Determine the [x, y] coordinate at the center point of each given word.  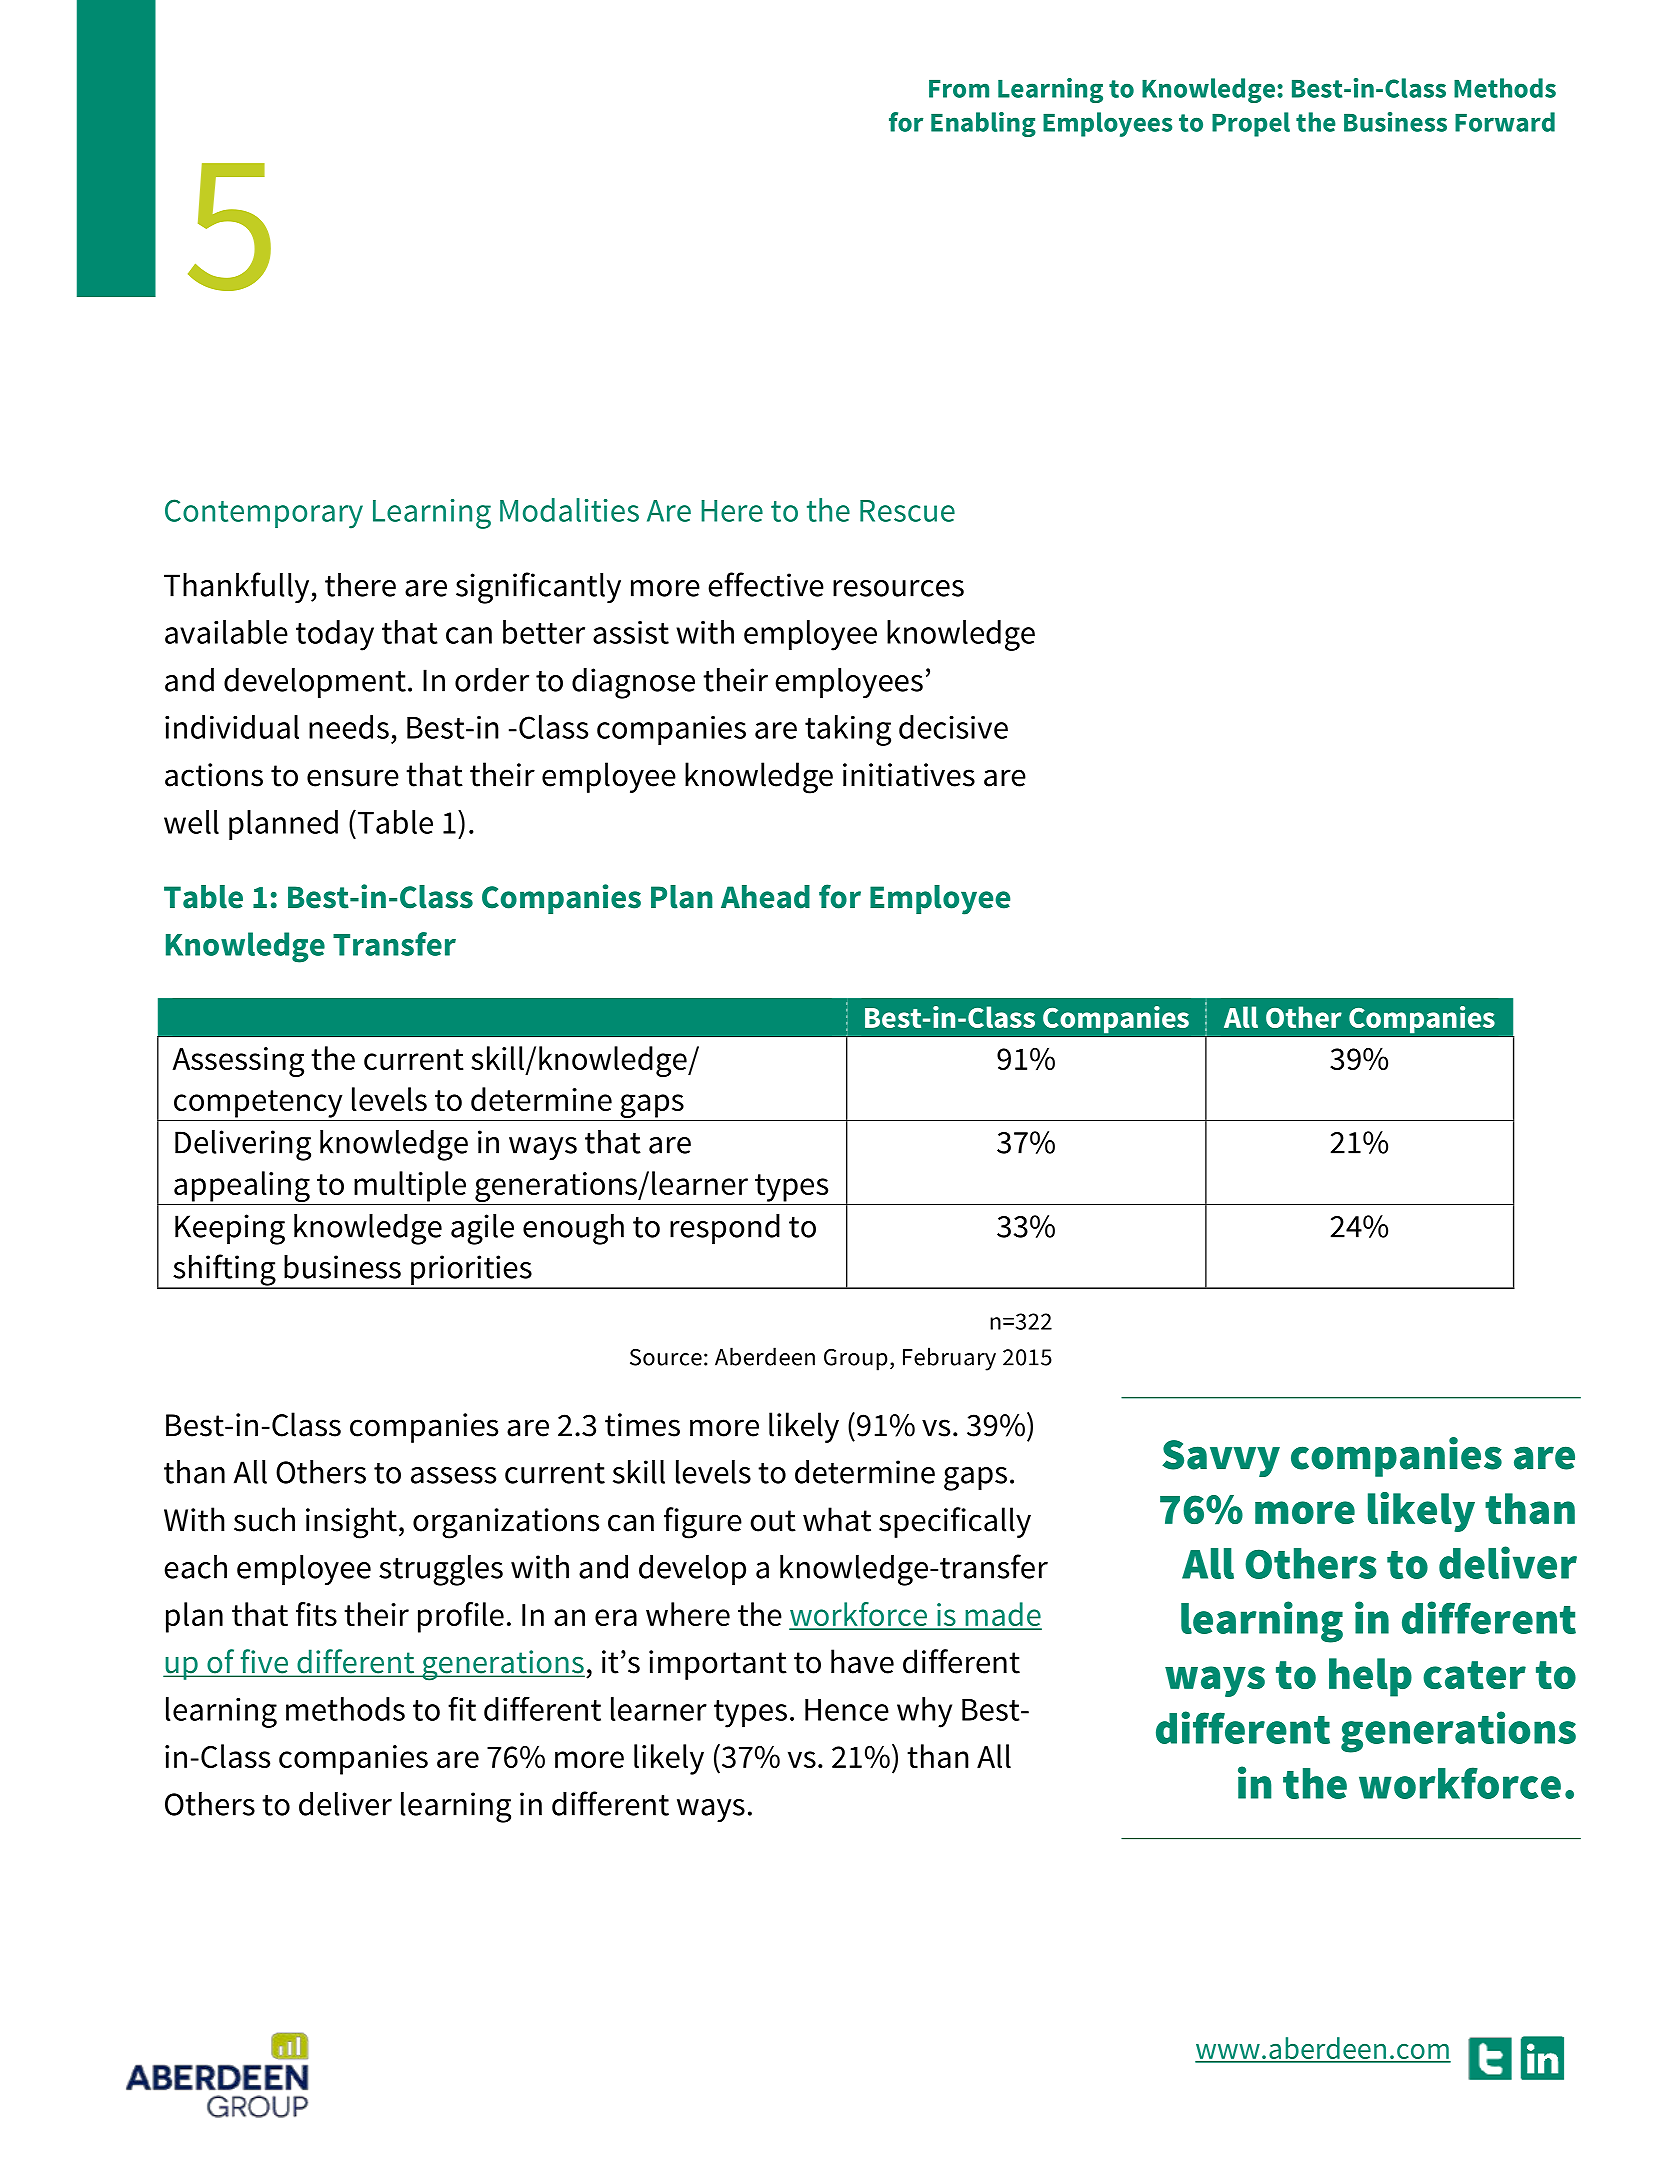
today [335, 635]
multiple [410, 1186]
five [264, 1662]
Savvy [1221, 1458]
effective [766, 584]
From [959, 89]
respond [725, 1229]
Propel [1251, 124]
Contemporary [264, 514]
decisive [953, 727]
